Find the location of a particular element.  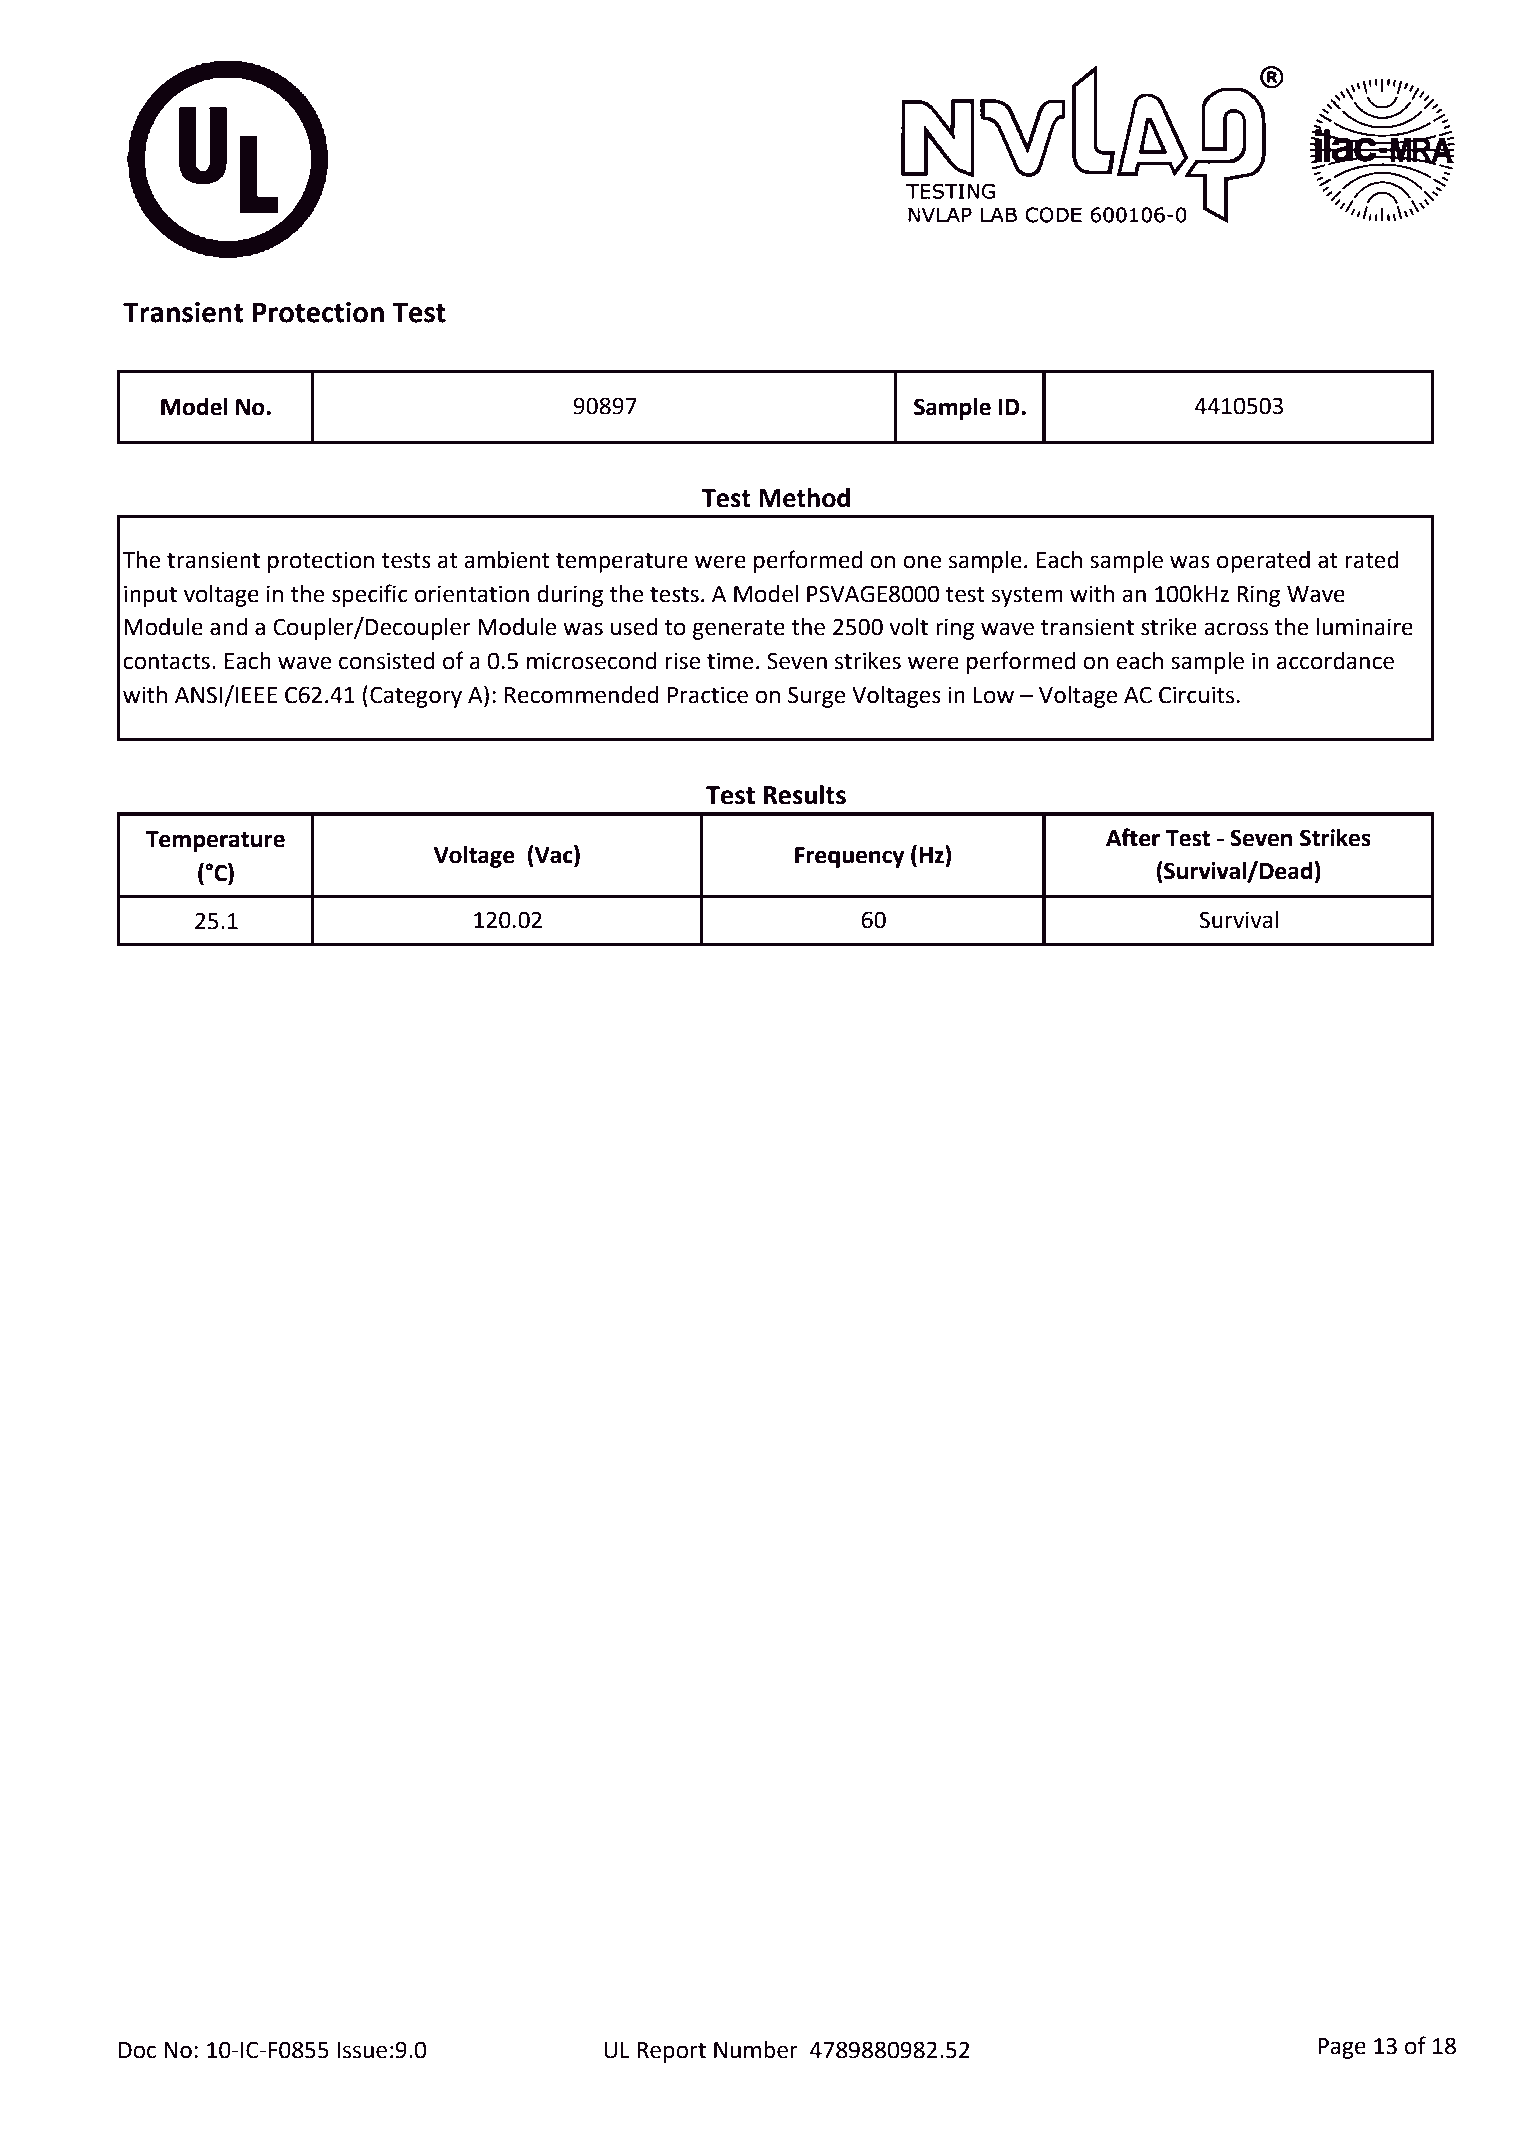

Report is located at coordinates (671, 2052).
